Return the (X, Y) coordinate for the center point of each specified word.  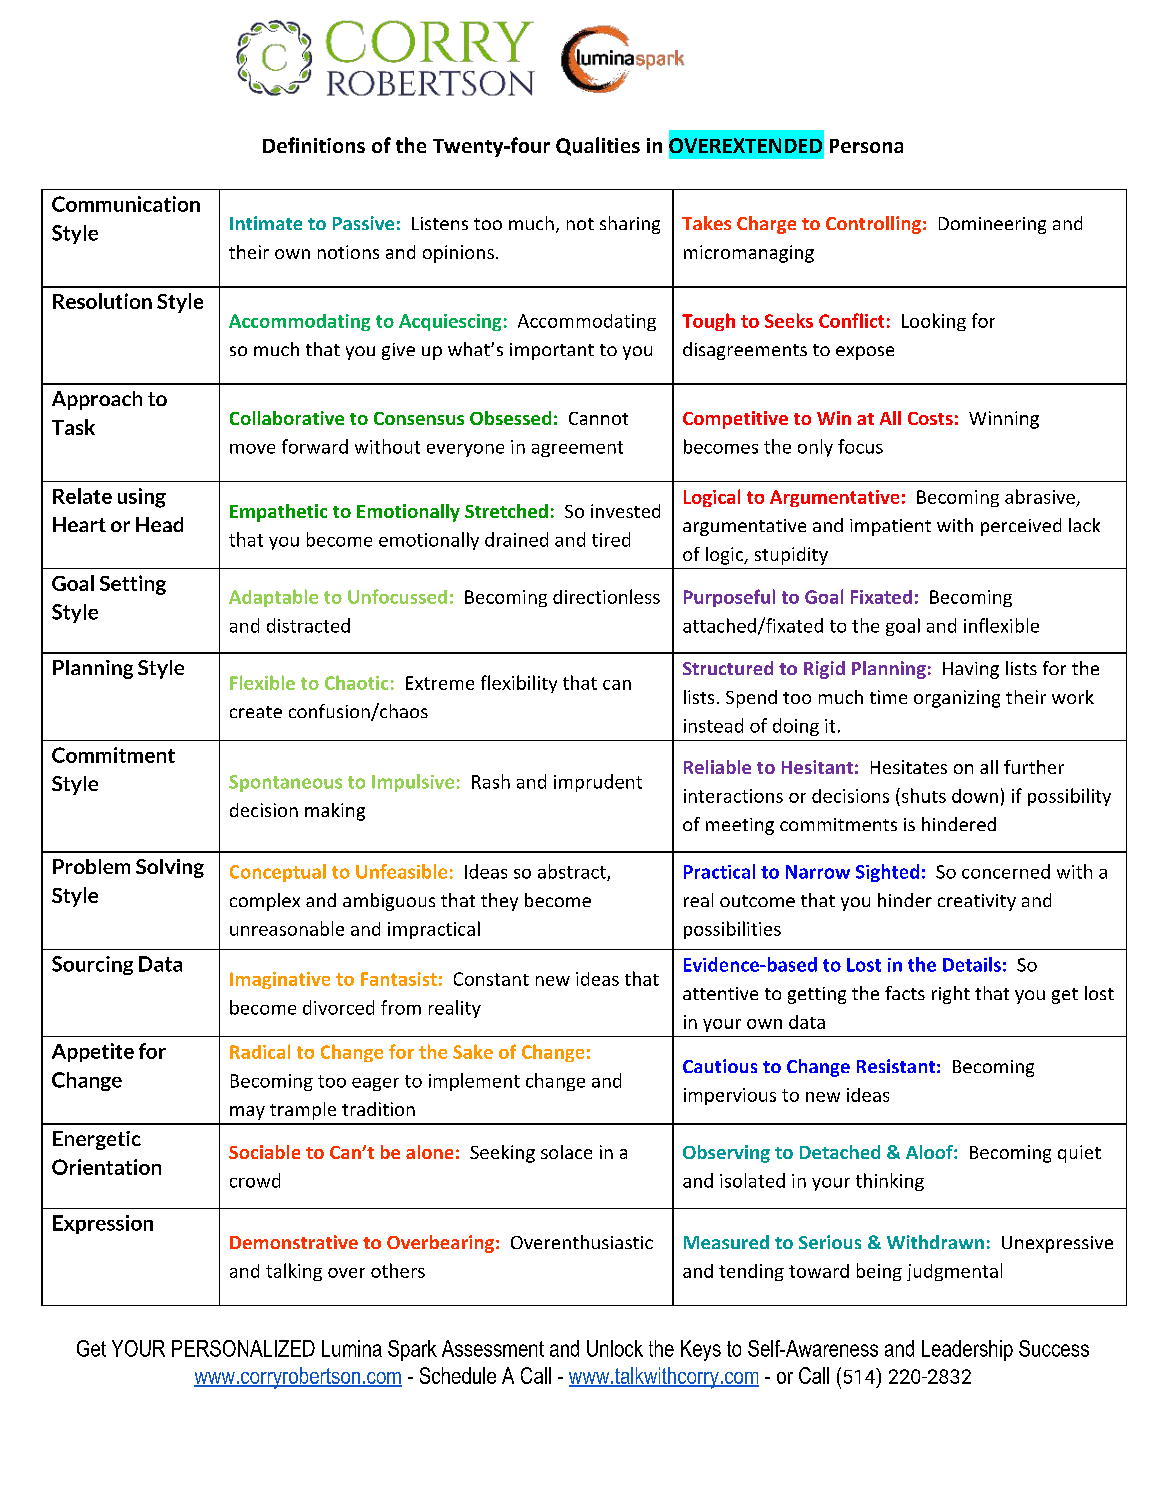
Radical (260, 1051)
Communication (126, 204)
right (951, 995)
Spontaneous (285, 783)
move (252, 449)
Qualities (598, 146)
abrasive (1040, 496)
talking (294, 1272)
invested (625, 511)
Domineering (992, 225)
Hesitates (909, 767)
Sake (473, 1051)
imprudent (598, 783)
